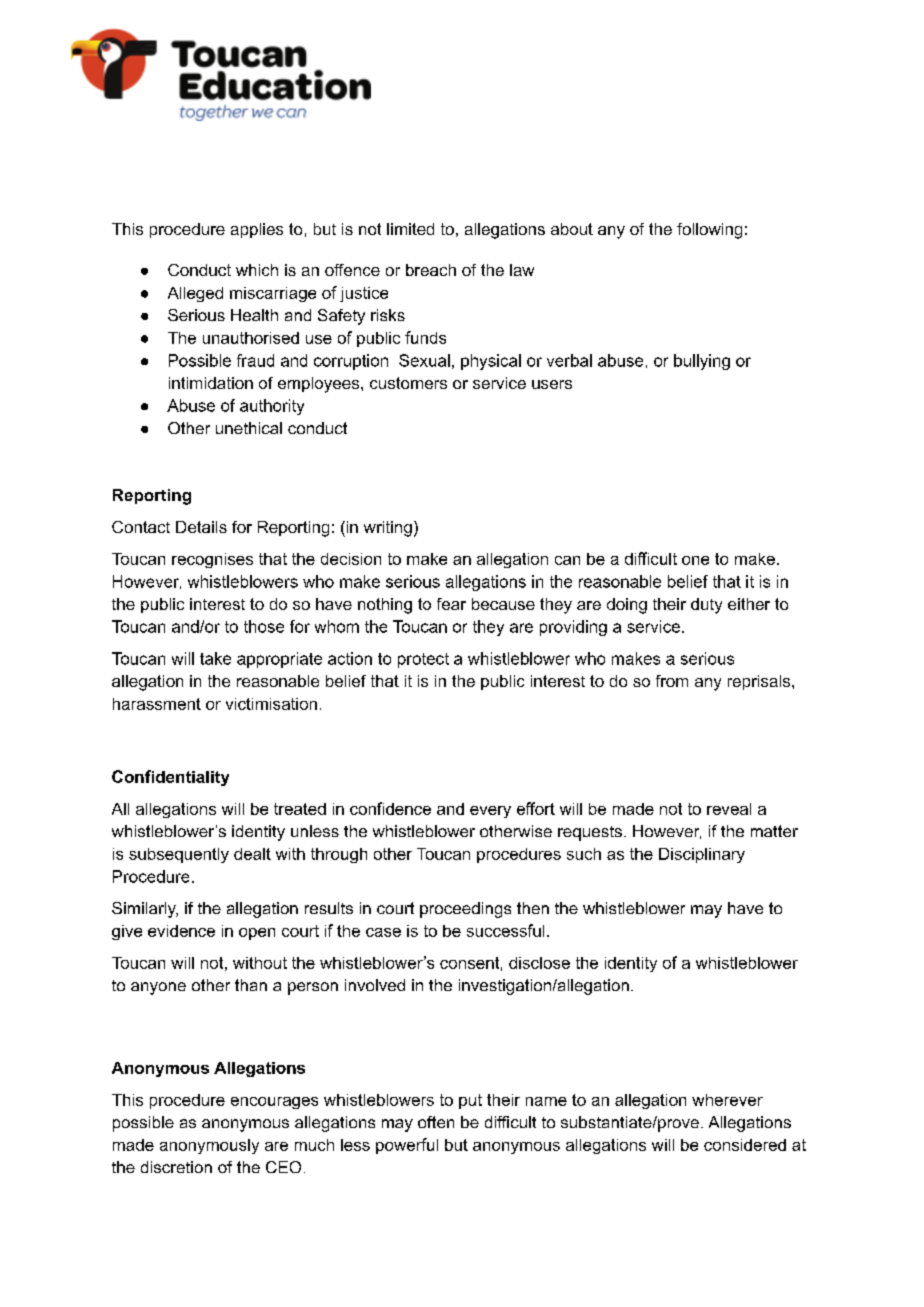 This screenshot has width=924, height=1307. What do you see at coordinates (176, 1167) in the screenshot?
I see `discretion` at bounding box center [176, 1167].
